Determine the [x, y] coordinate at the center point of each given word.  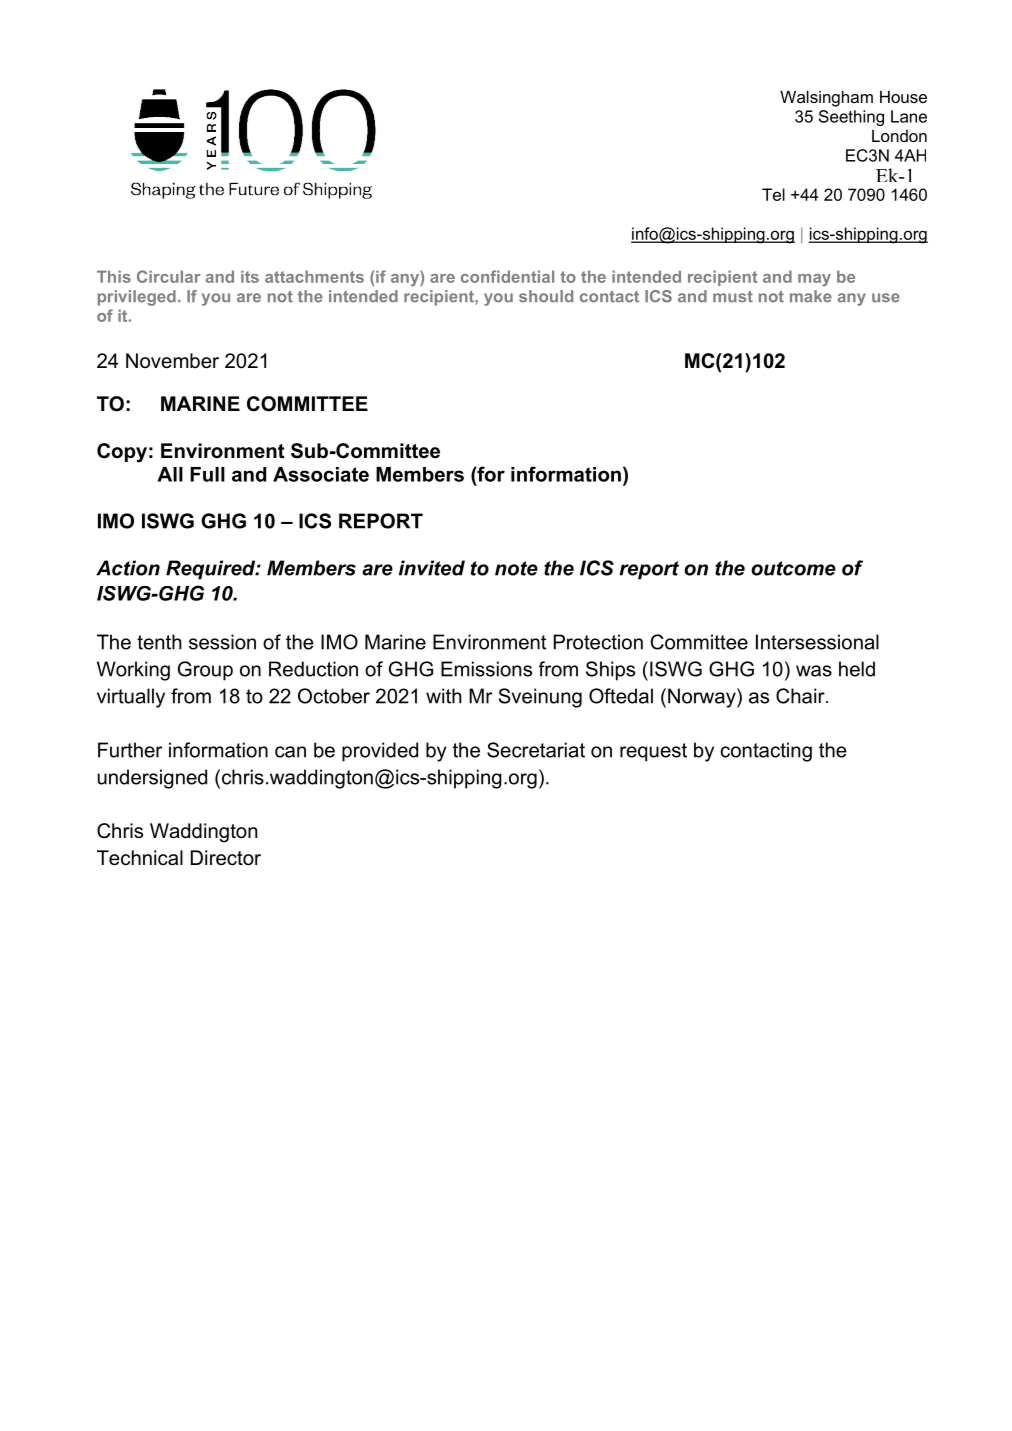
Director [226, 858]
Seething [851, 118]
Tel [773, 194]
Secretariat [536, 750]
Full [207, 474]
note [516, 568]
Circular [169, 276]
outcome [793, 568]
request [653, 752]
